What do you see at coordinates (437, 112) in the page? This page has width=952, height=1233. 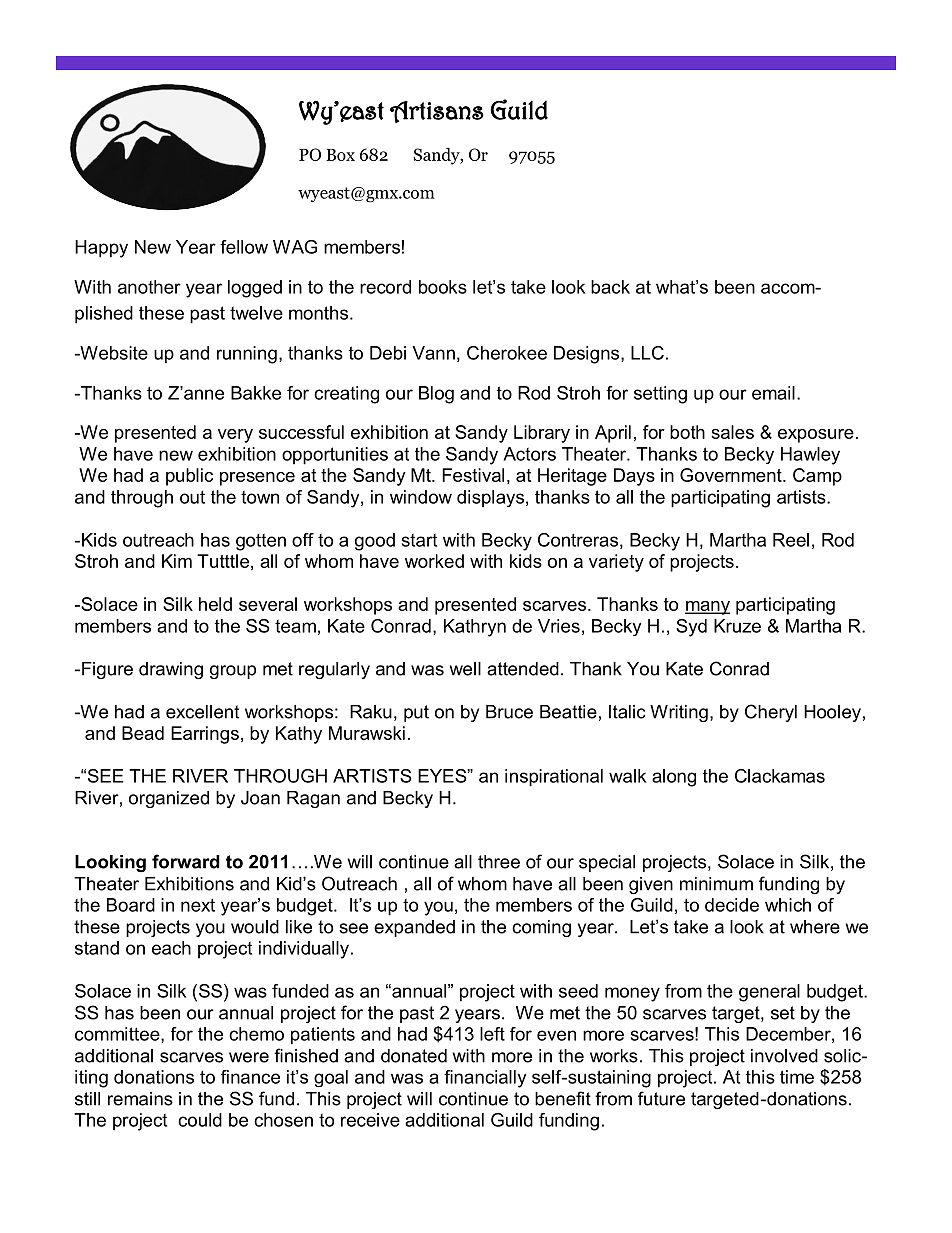 I see `Artisans` at bounding box center [437, 112].
